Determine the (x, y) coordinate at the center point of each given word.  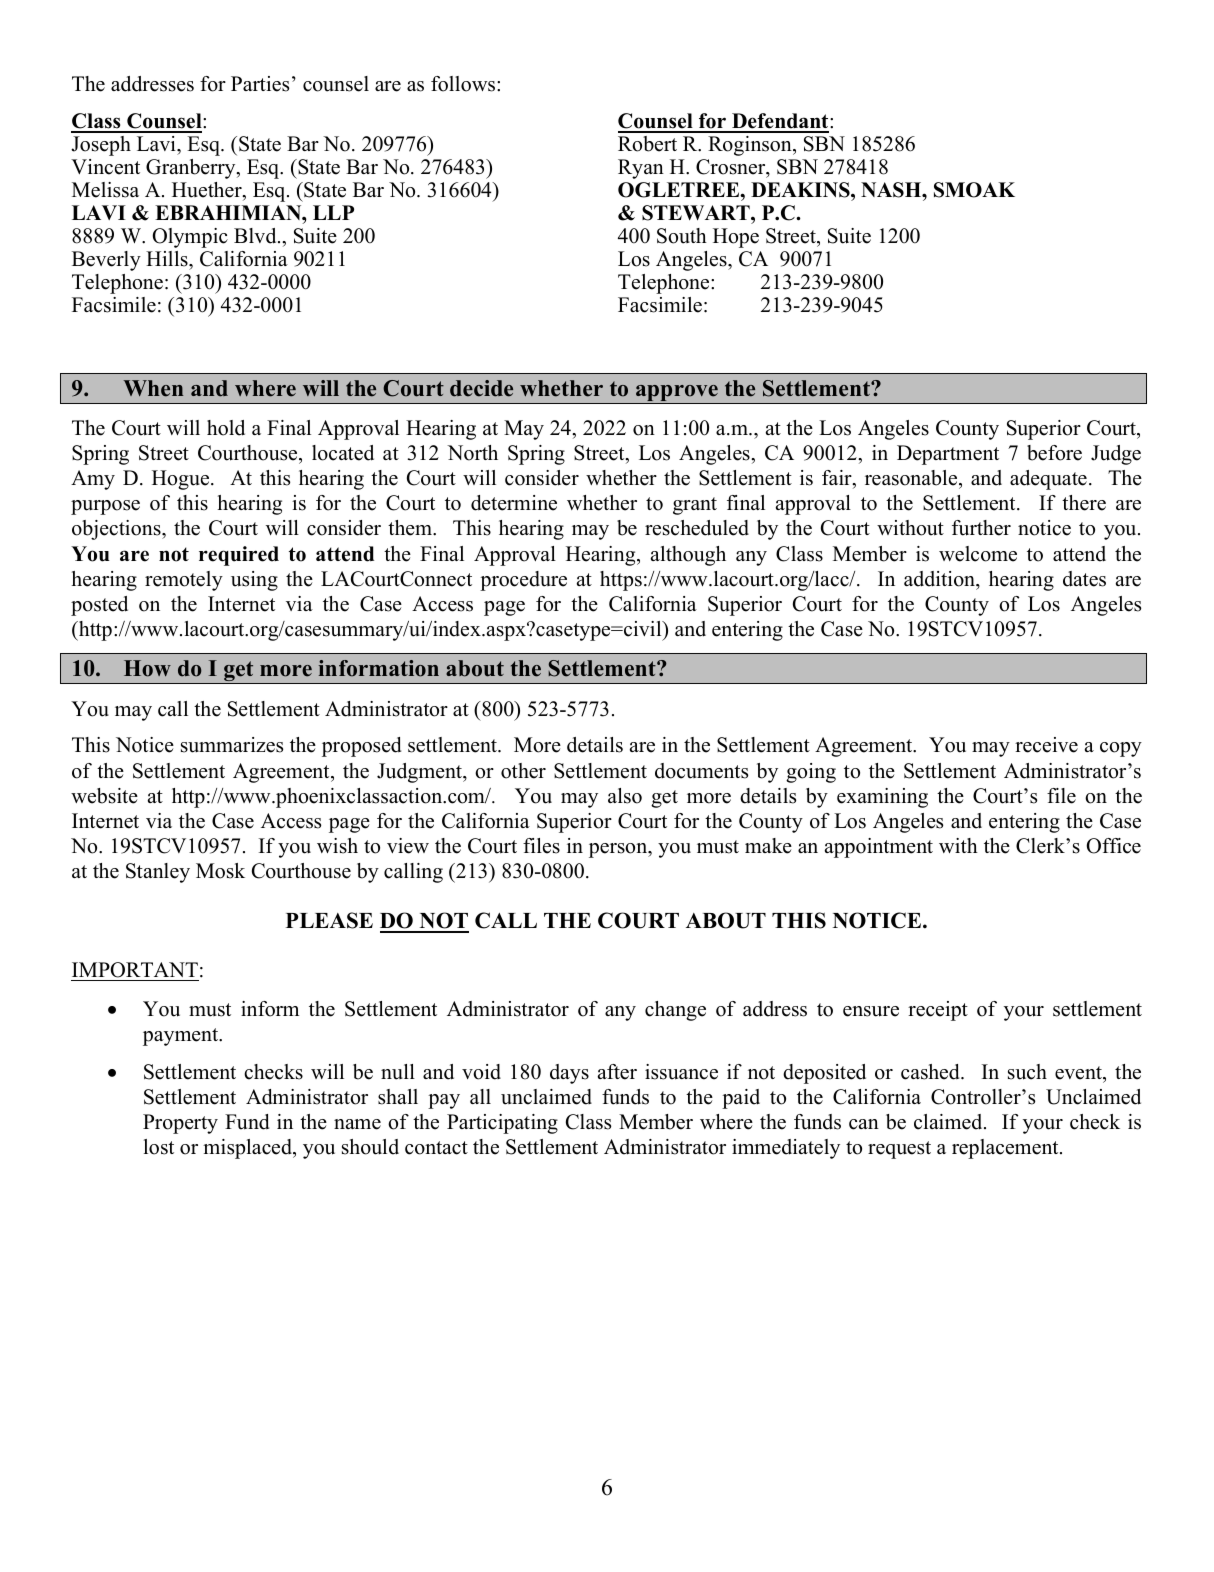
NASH (892, 190)
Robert (647, 144)
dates (1084, 579)
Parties (260, 84)
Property (180, 1124)
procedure (523, 581)
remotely (184, 581)
